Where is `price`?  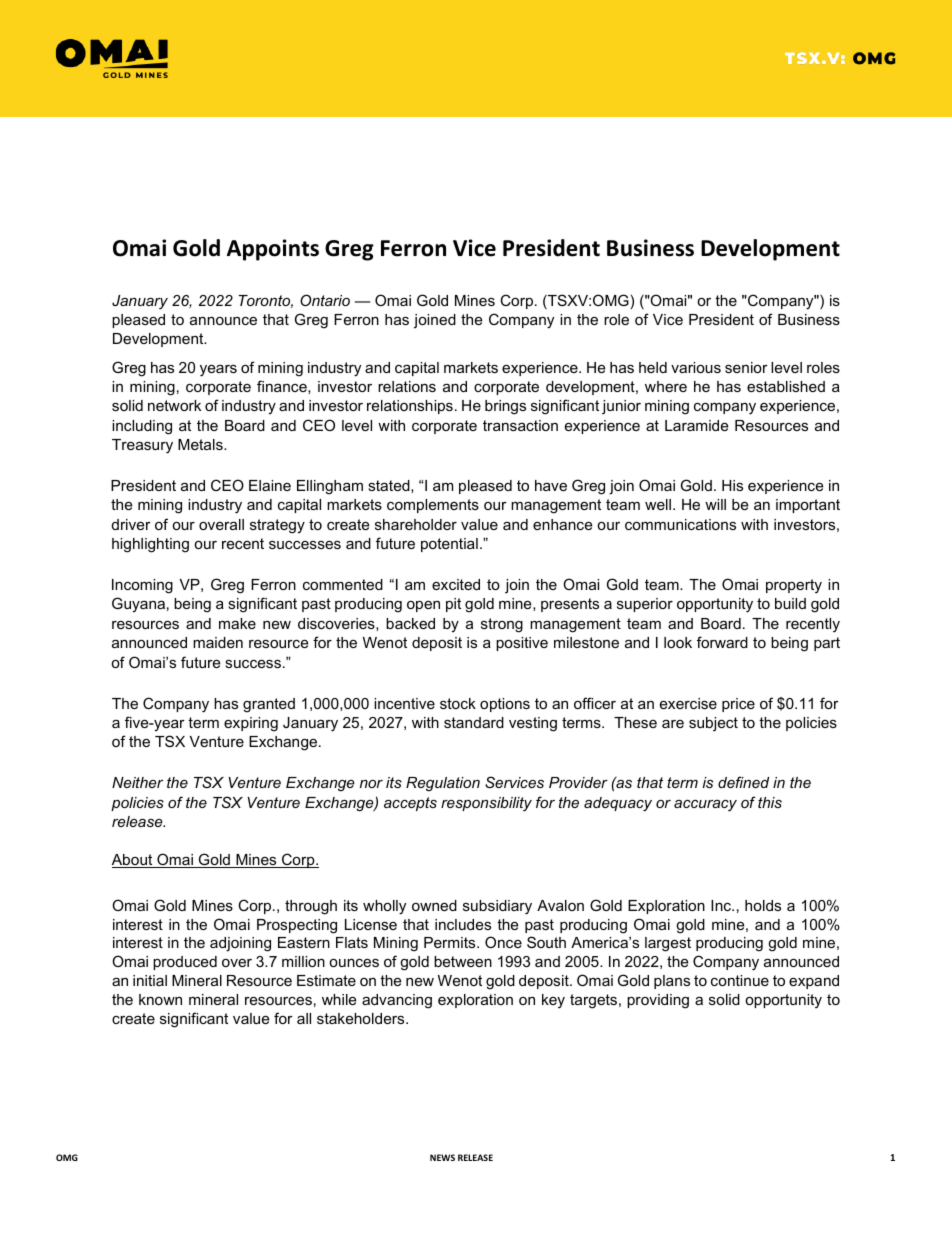 price is located at coordinates (738, 705).
